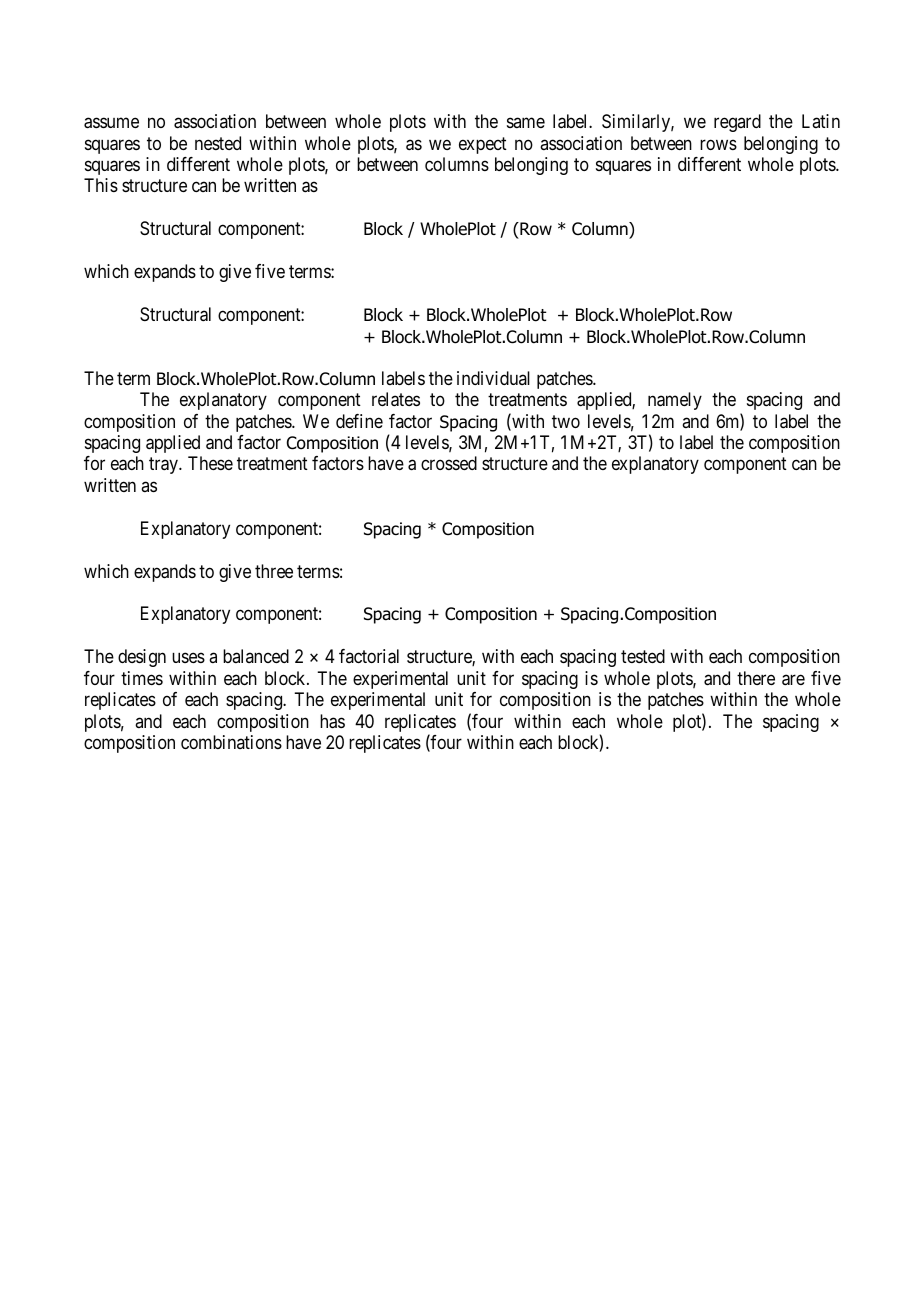  Describe the element at coordinates (483, 145) in the page. I see `expect` at that location.
